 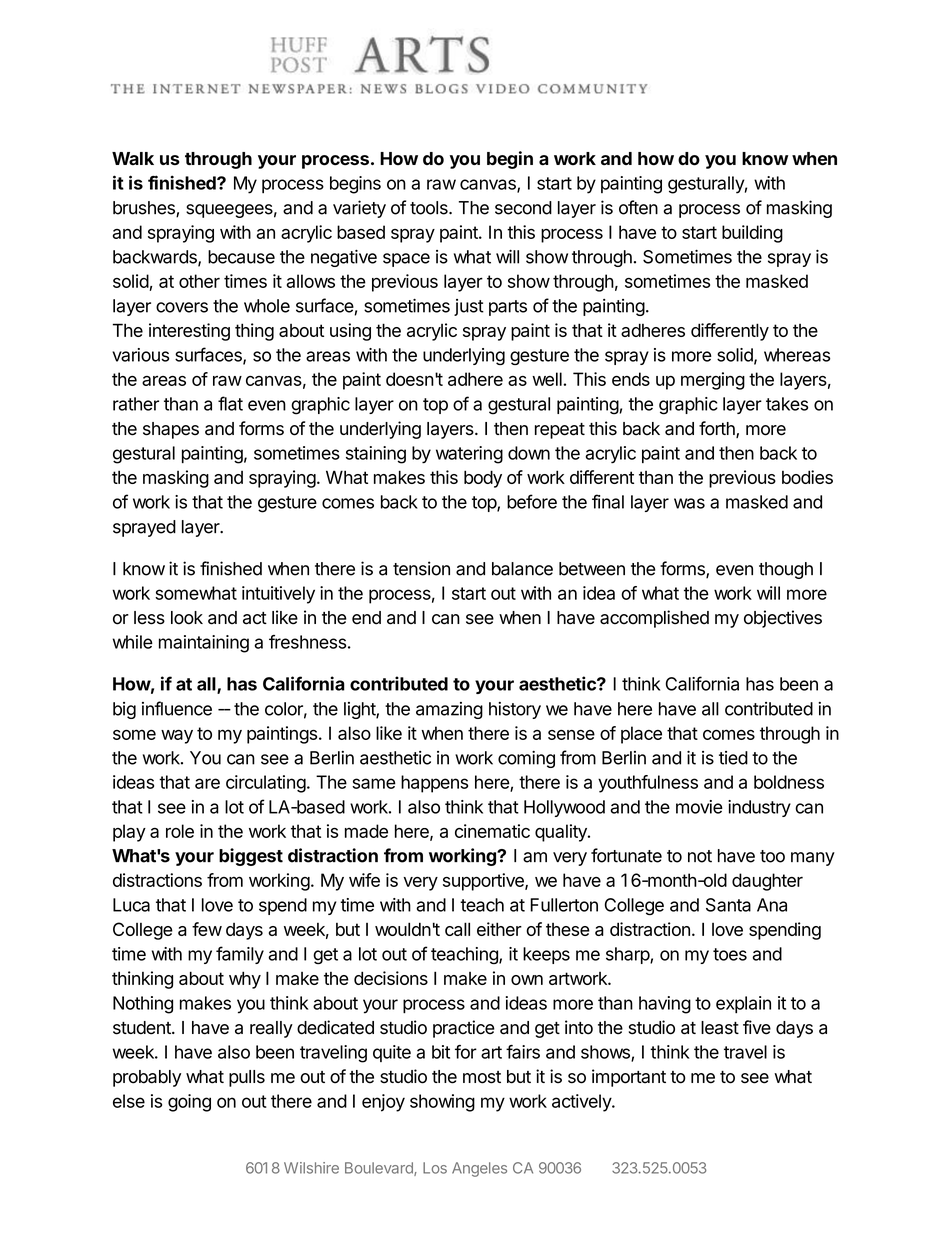 I want to click on amazing, so click(x=449, y=710).
